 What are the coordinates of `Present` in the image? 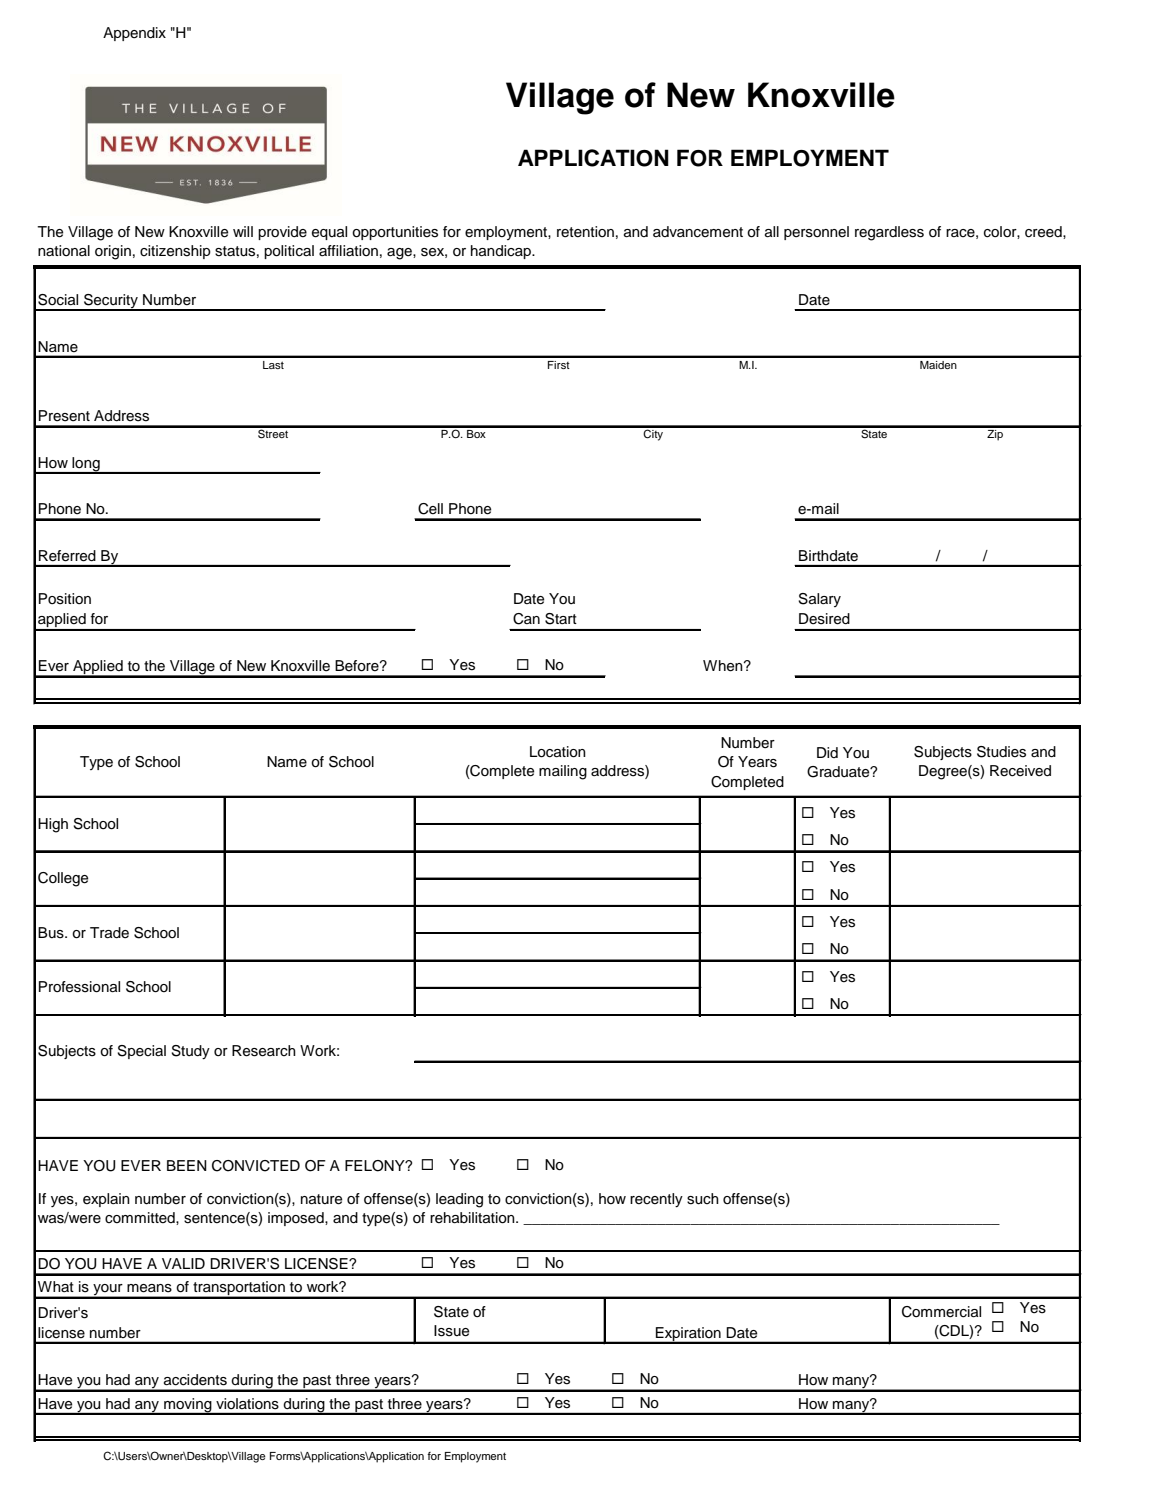 It's located at (64, 416).
